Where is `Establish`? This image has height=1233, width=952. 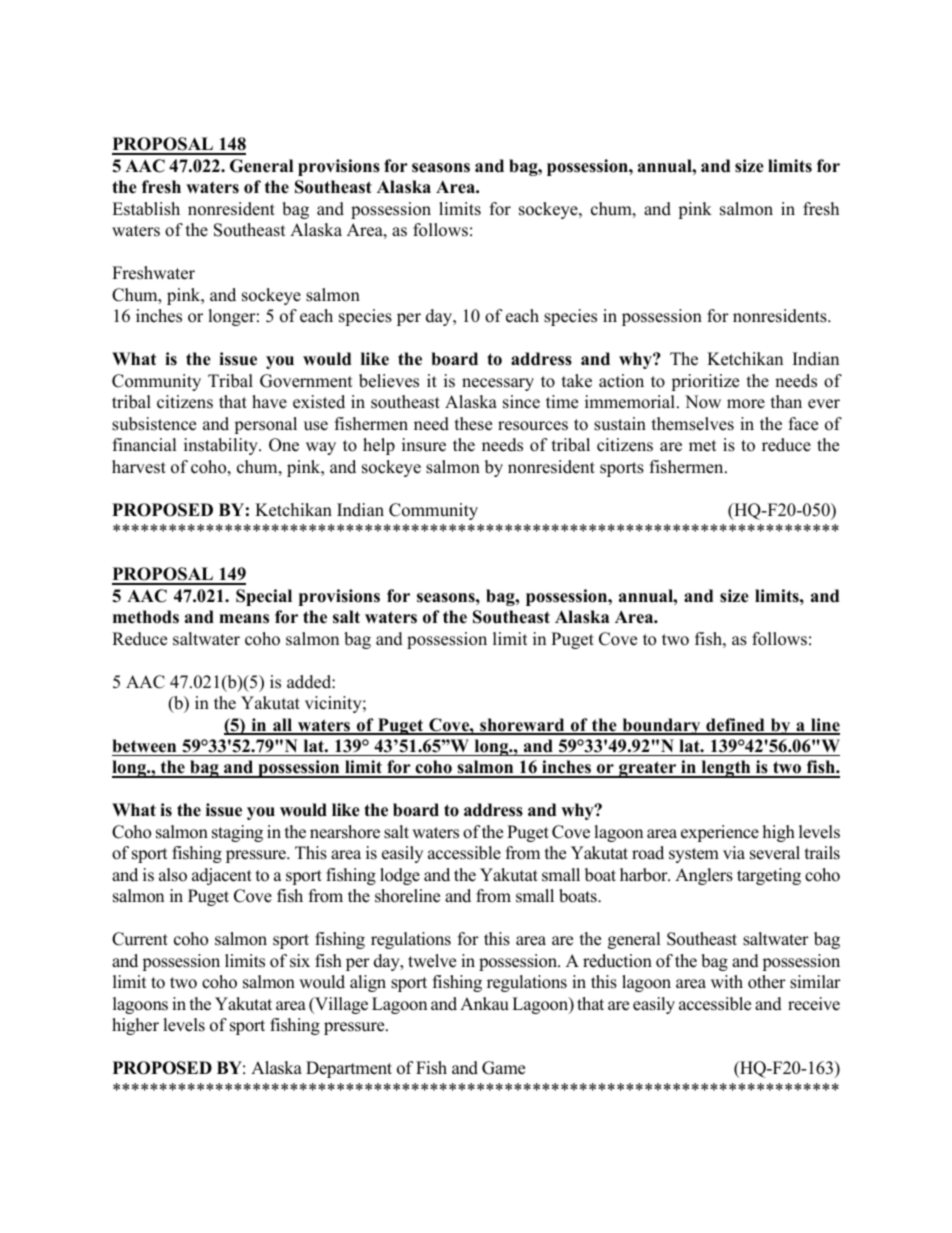 Establish is located at coordinates (146, 209).
